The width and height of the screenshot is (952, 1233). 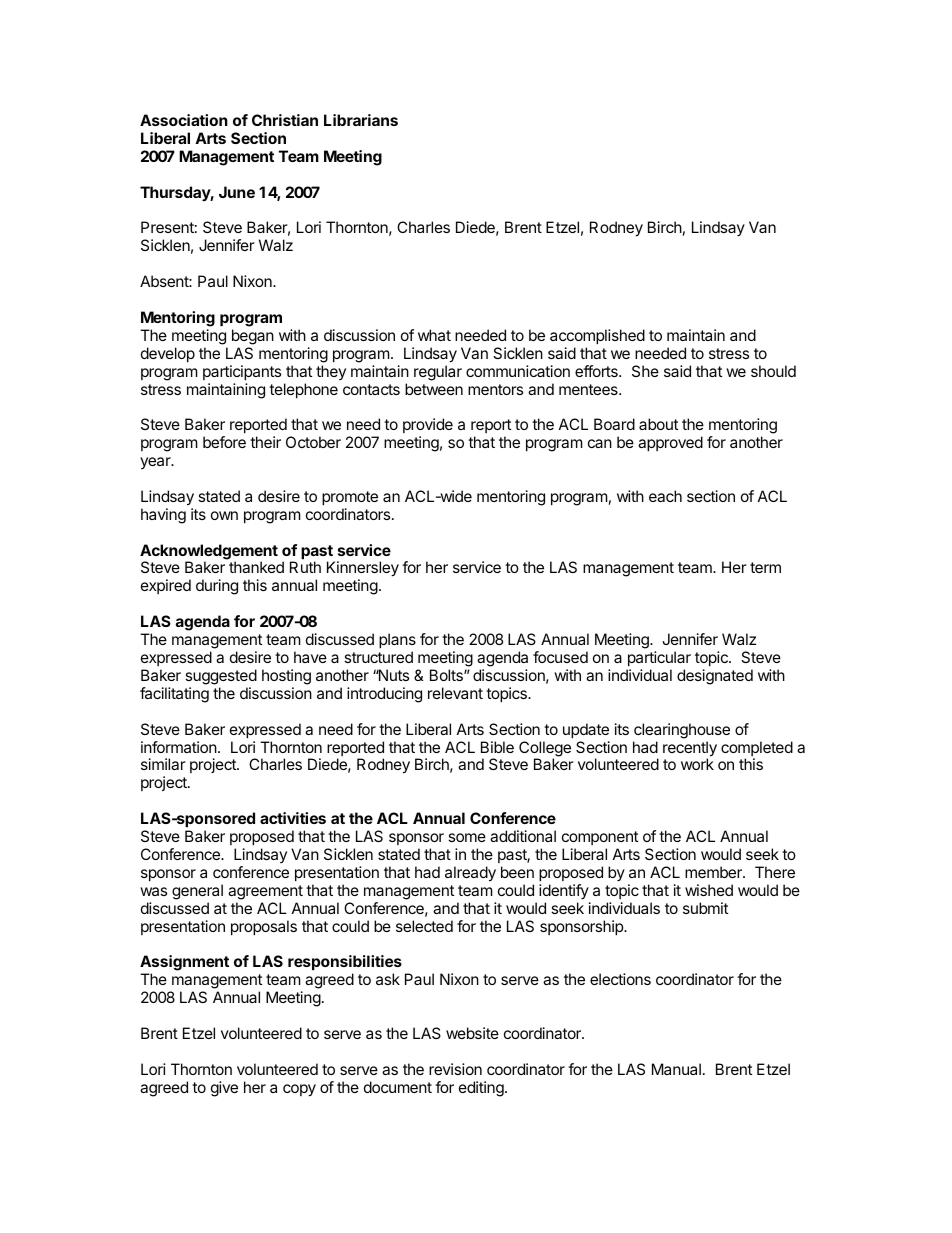 What do you see at coordinates (237, 192) in the screenshot?
I see `June` at bounding box center [237, 192].
